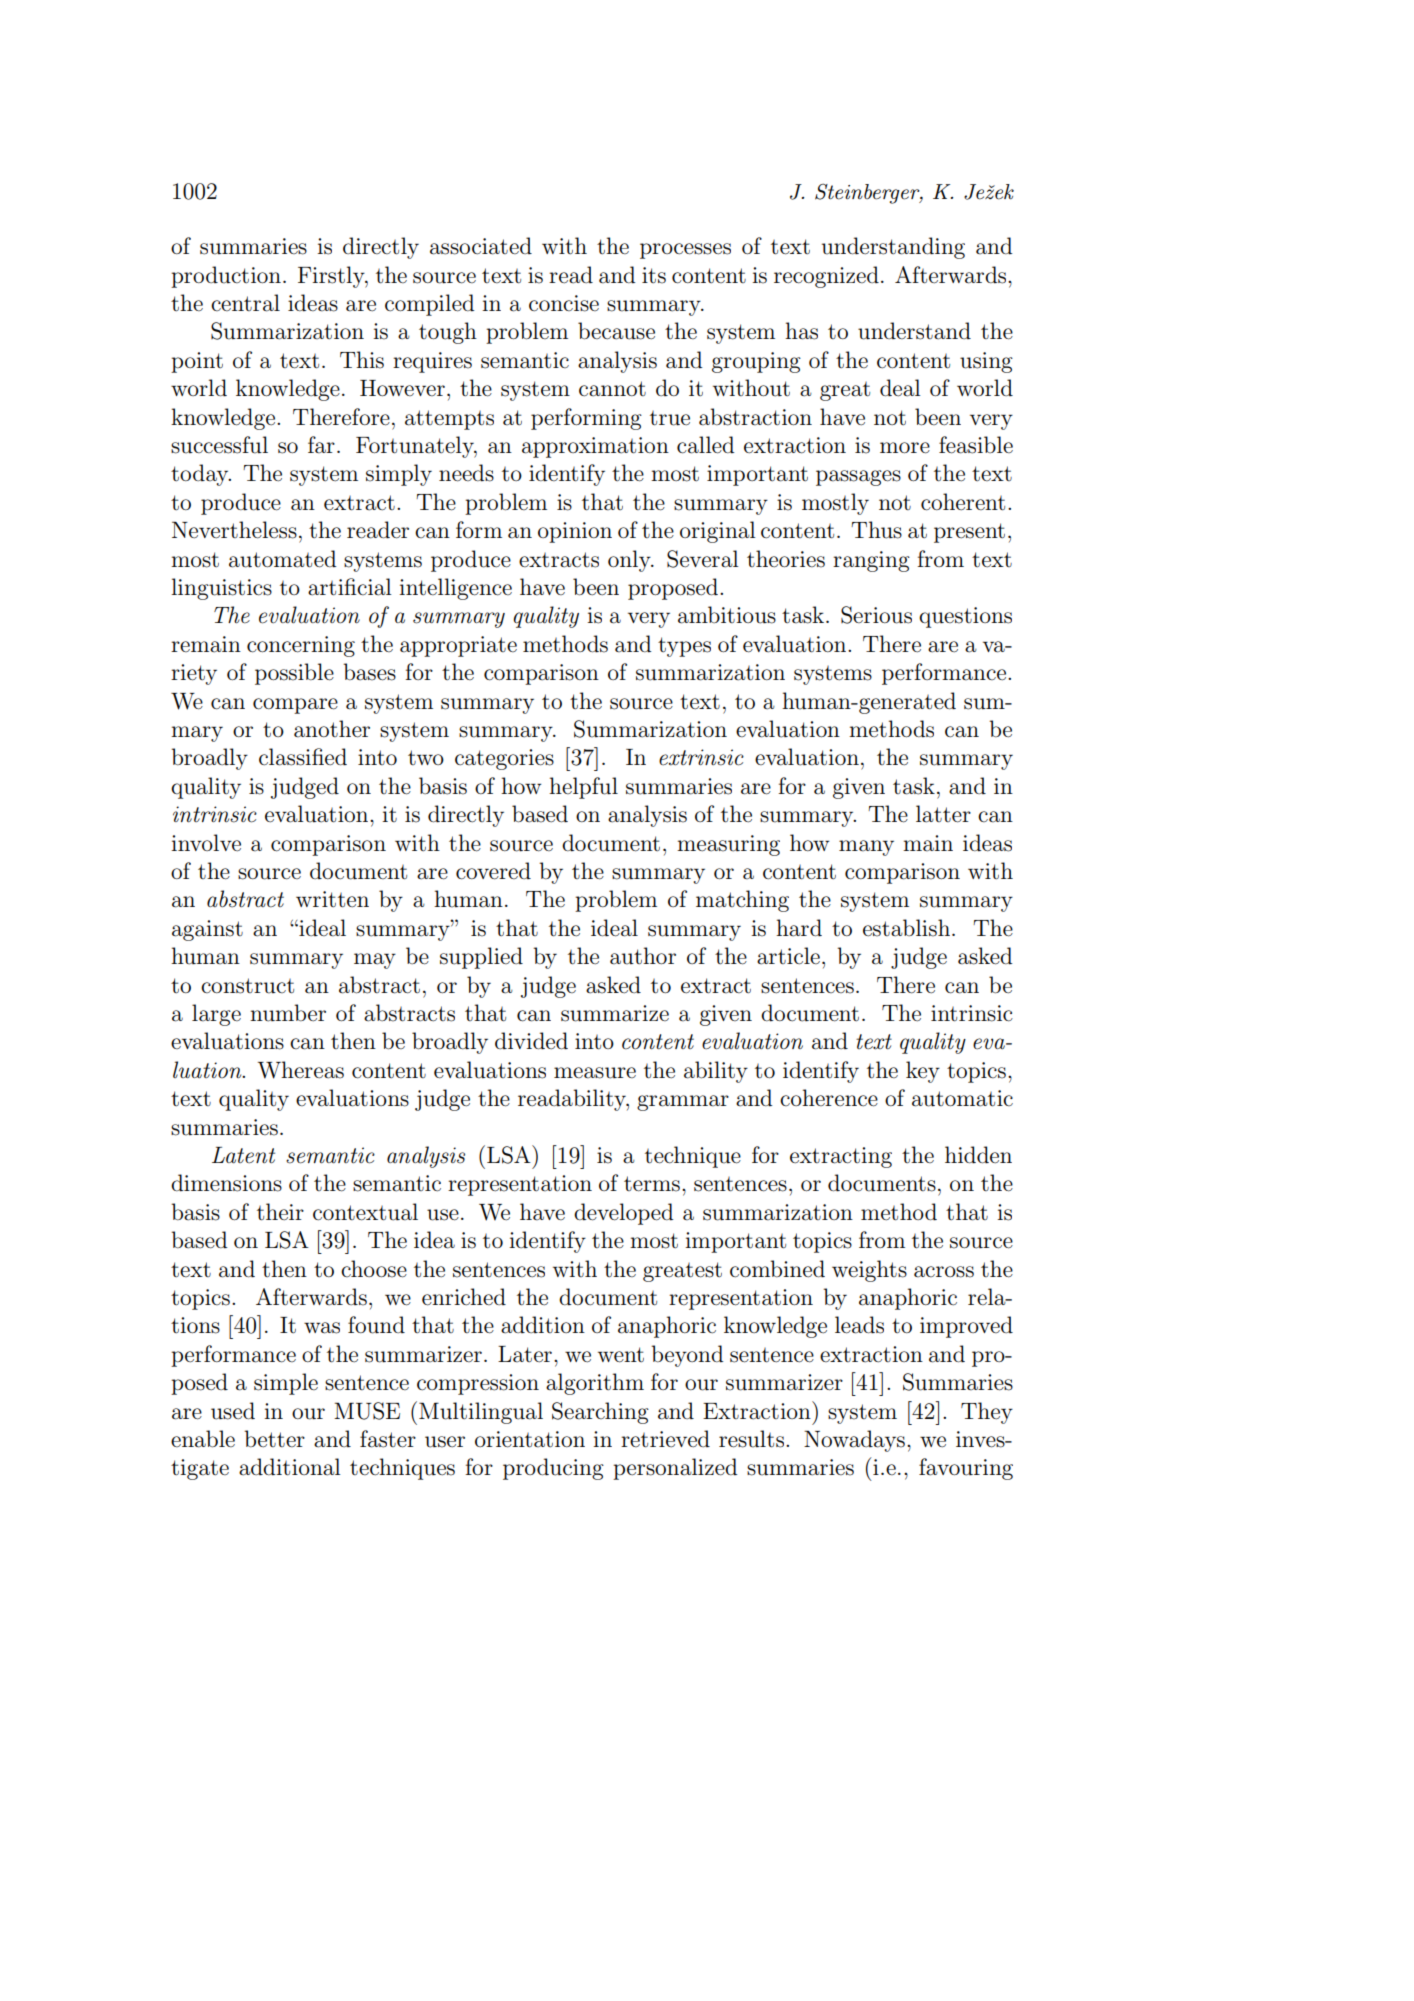 The image size is (1414, 2001). I want to click on central, so click(245, 303).
